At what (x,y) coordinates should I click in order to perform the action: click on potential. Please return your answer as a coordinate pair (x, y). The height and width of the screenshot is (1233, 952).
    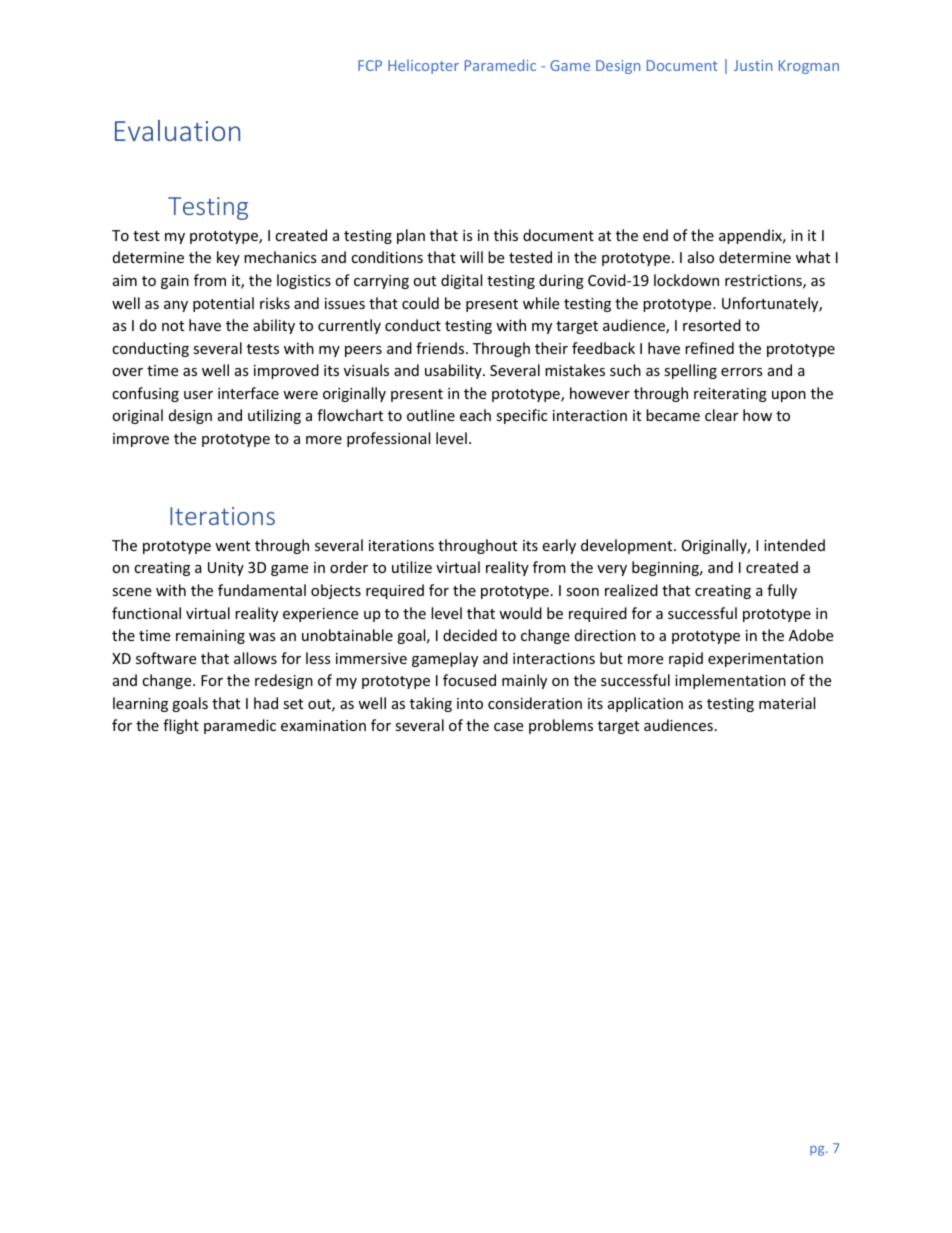
    Looking at the image, I should click on (223, 304).
